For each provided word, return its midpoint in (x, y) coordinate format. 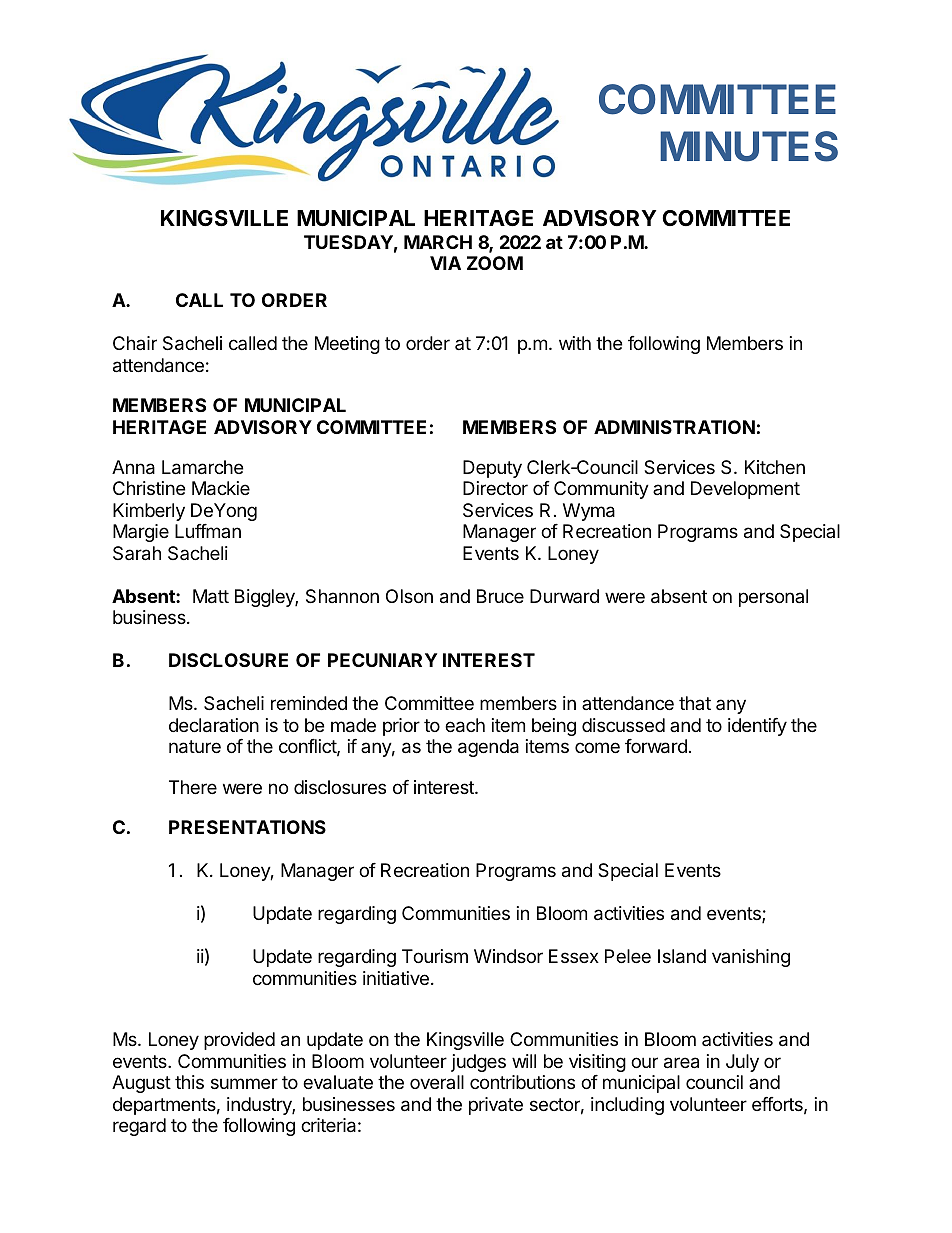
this (189, 1082)
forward (656, 746)
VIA (445, 263)
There (193, 787)
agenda (488, 748)
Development (745, 490)
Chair (135, 343)
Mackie (221, 488)
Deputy (492, 469)
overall (437, 1082)
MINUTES (749, 146)
